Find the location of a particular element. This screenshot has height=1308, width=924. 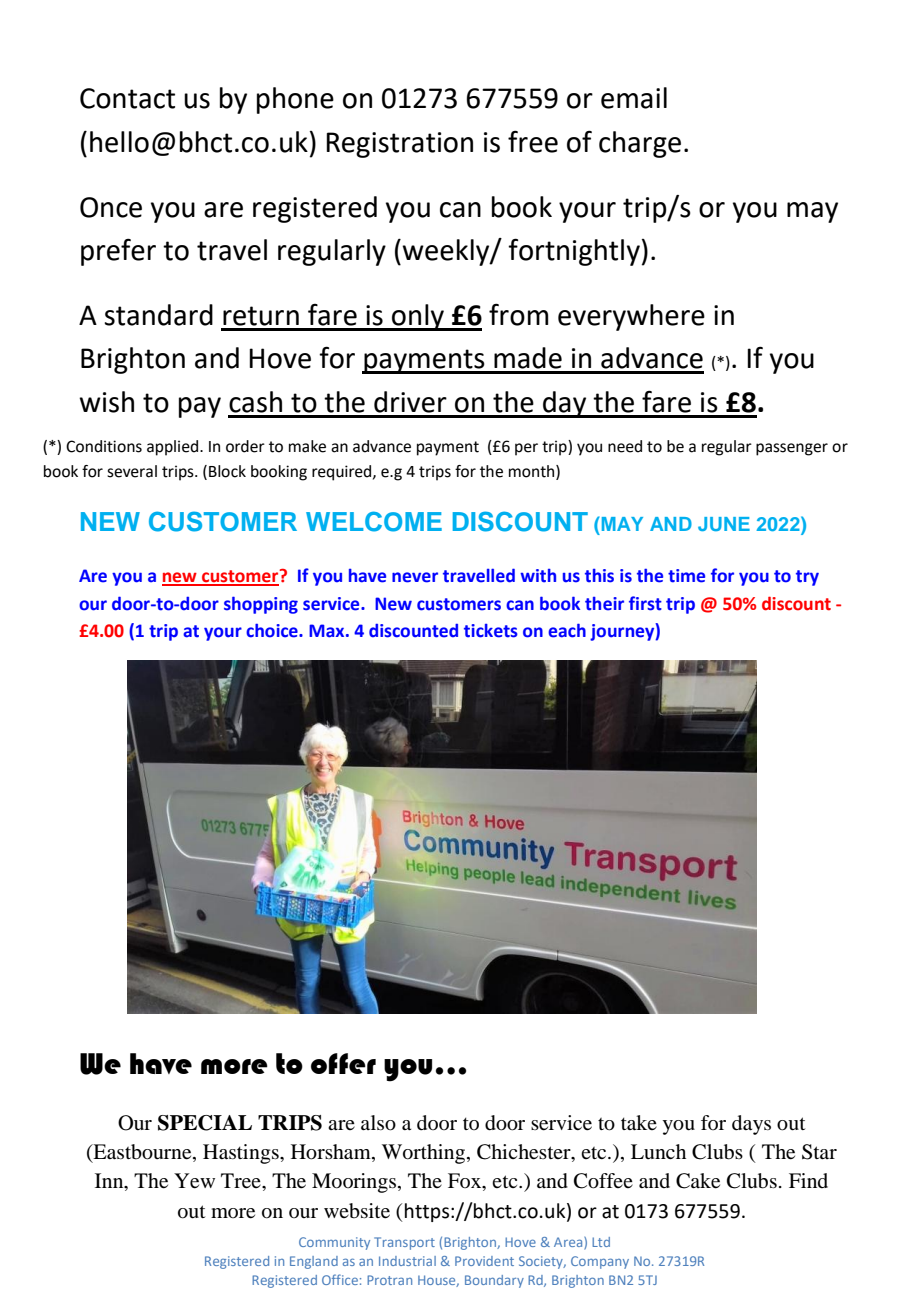

Yew is located at coordinates (194, 1181).
